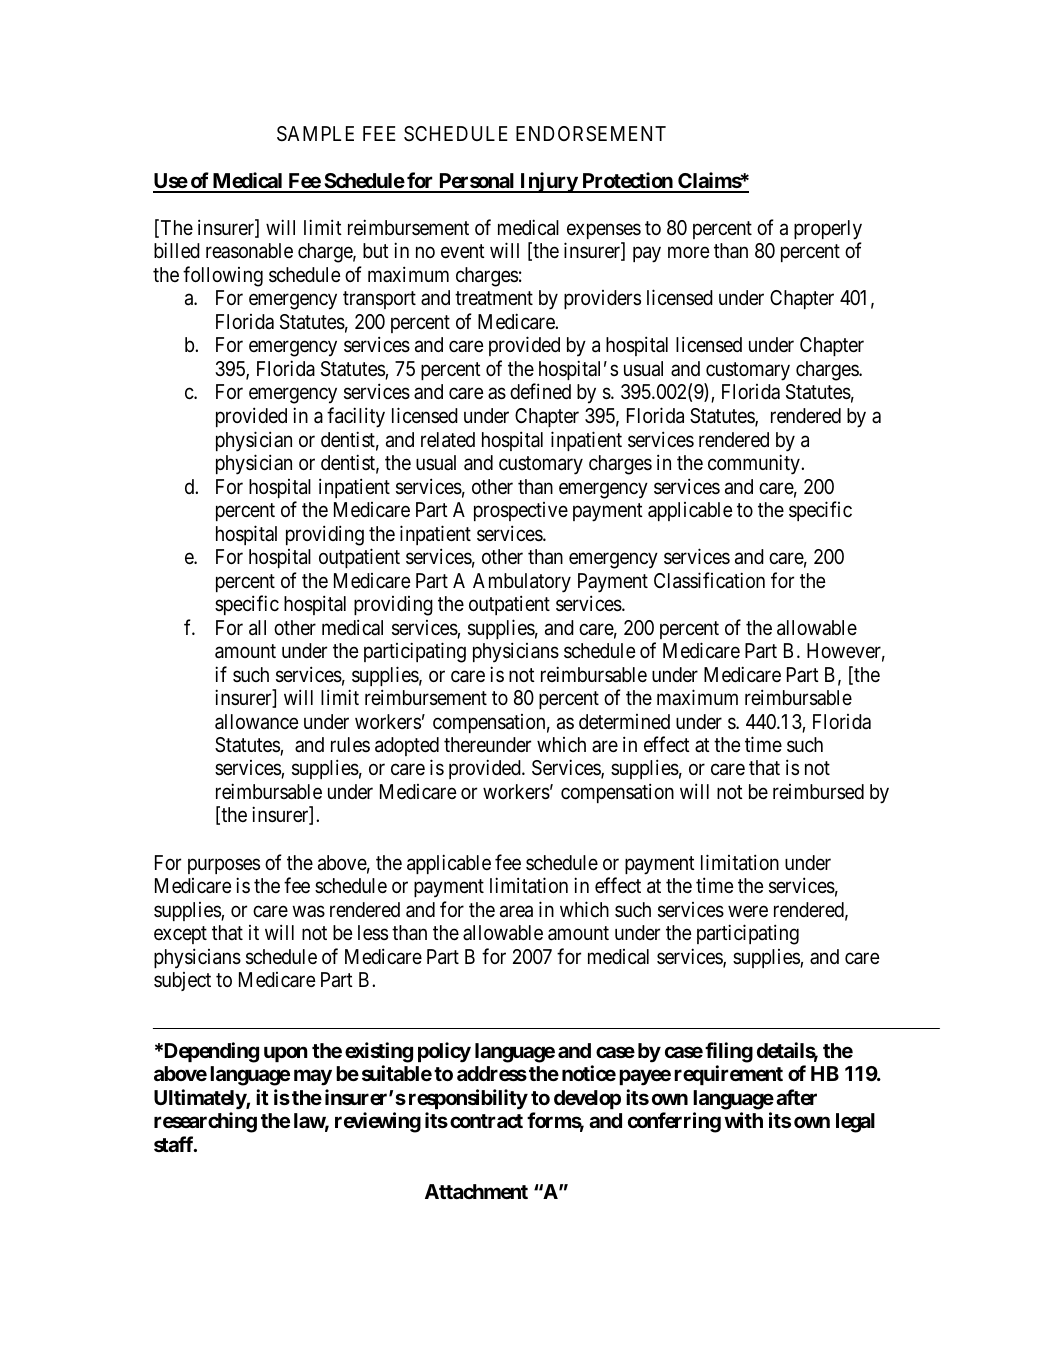 The height and width of the screenshot is (1349, 1043). Describe the element at coordinates (755, 464) in the screenshot. I see `community` at that location.
